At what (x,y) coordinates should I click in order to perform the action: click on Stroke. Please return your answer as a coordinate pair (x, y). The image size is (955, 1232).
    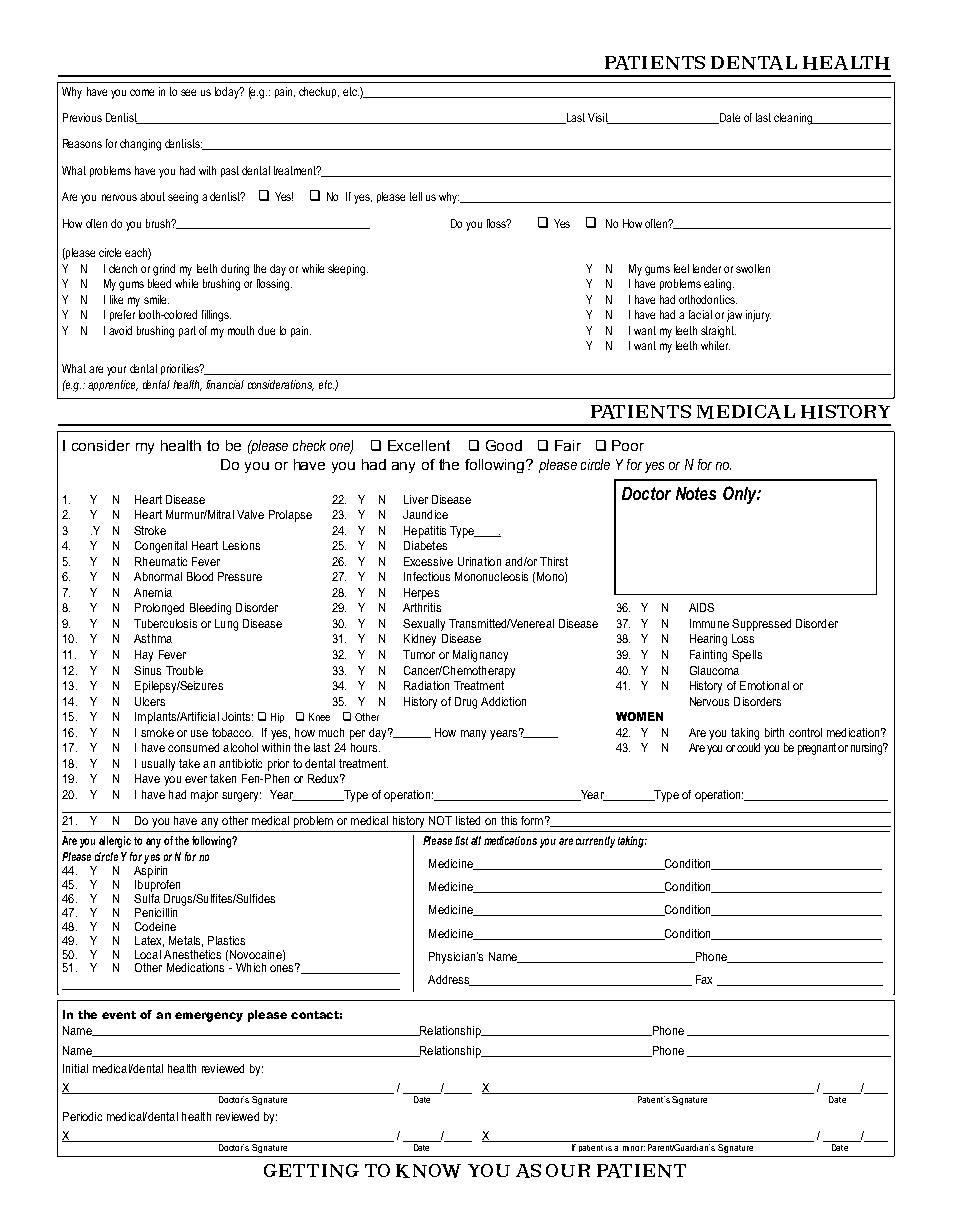
    Looking at the image, I should click on (150, 530).
